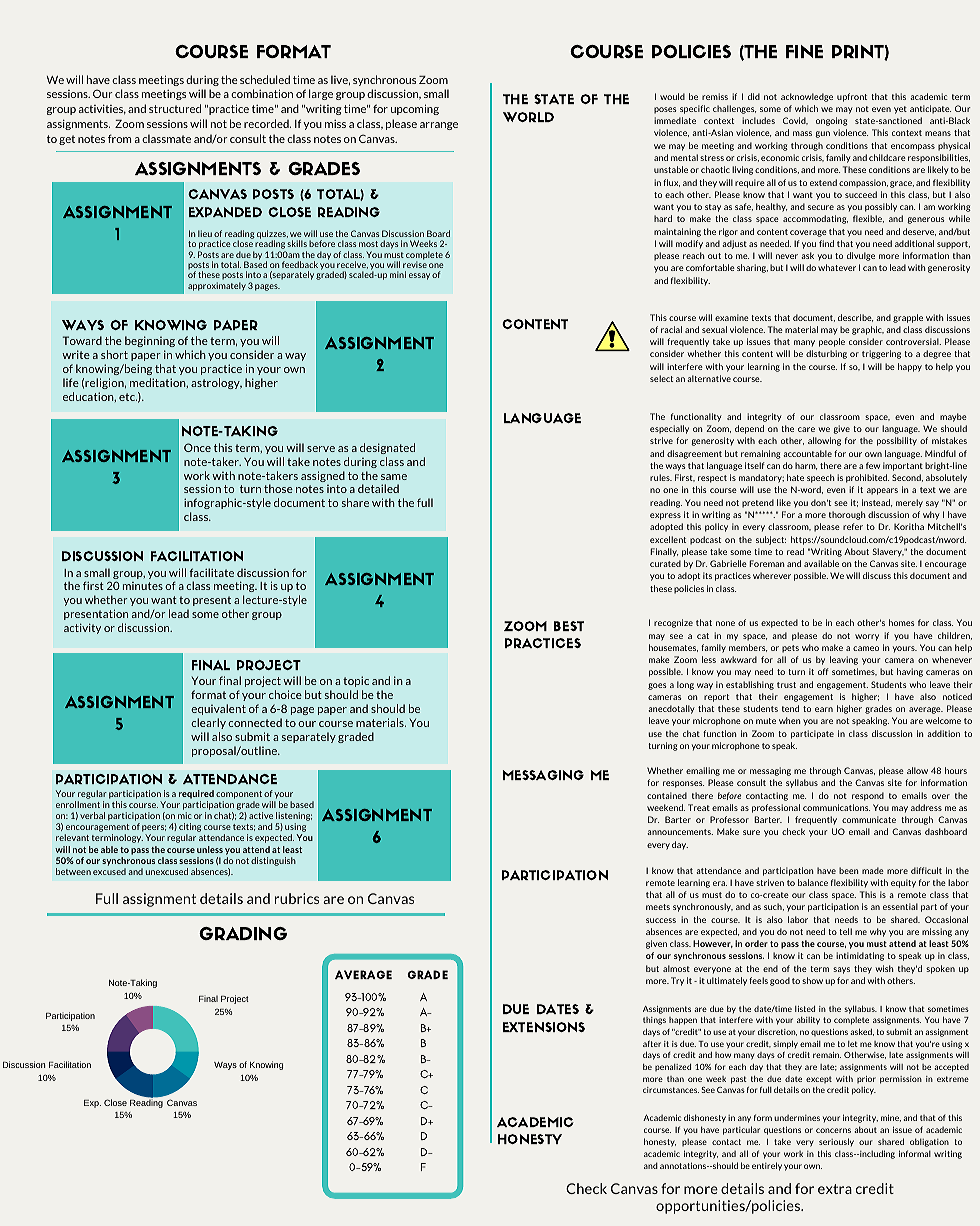  Describe the element at coordinates (852, 97) in the screenshot. I see `upfront` at that location.
